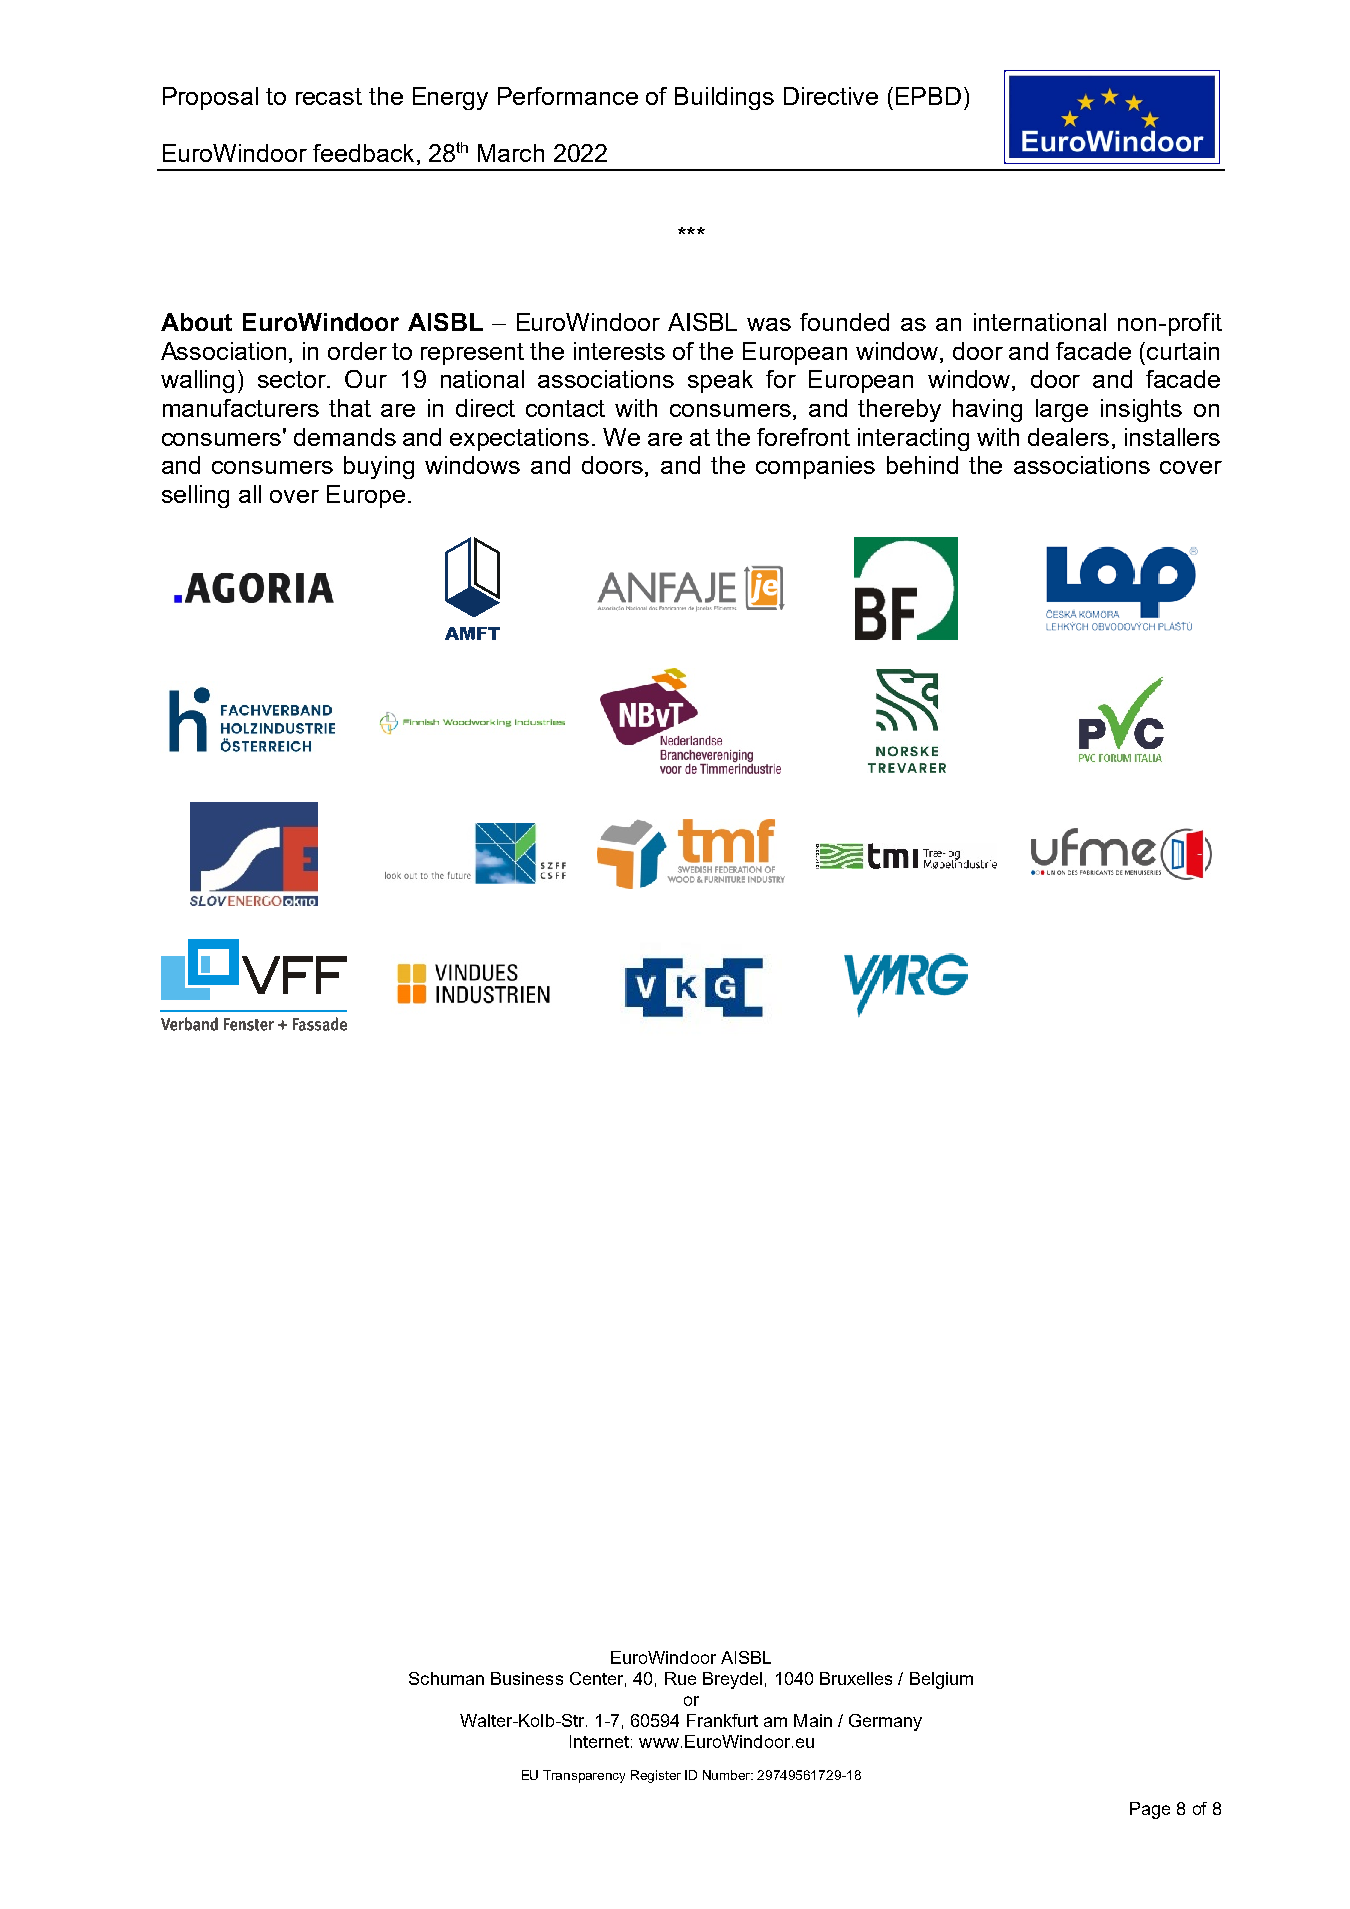 The height and width of the screenshot is (1909, 1350). What do you see at coordinates (724, 98) in the screenshot?
I see `Buildings` at bounding box center [724, 98].
